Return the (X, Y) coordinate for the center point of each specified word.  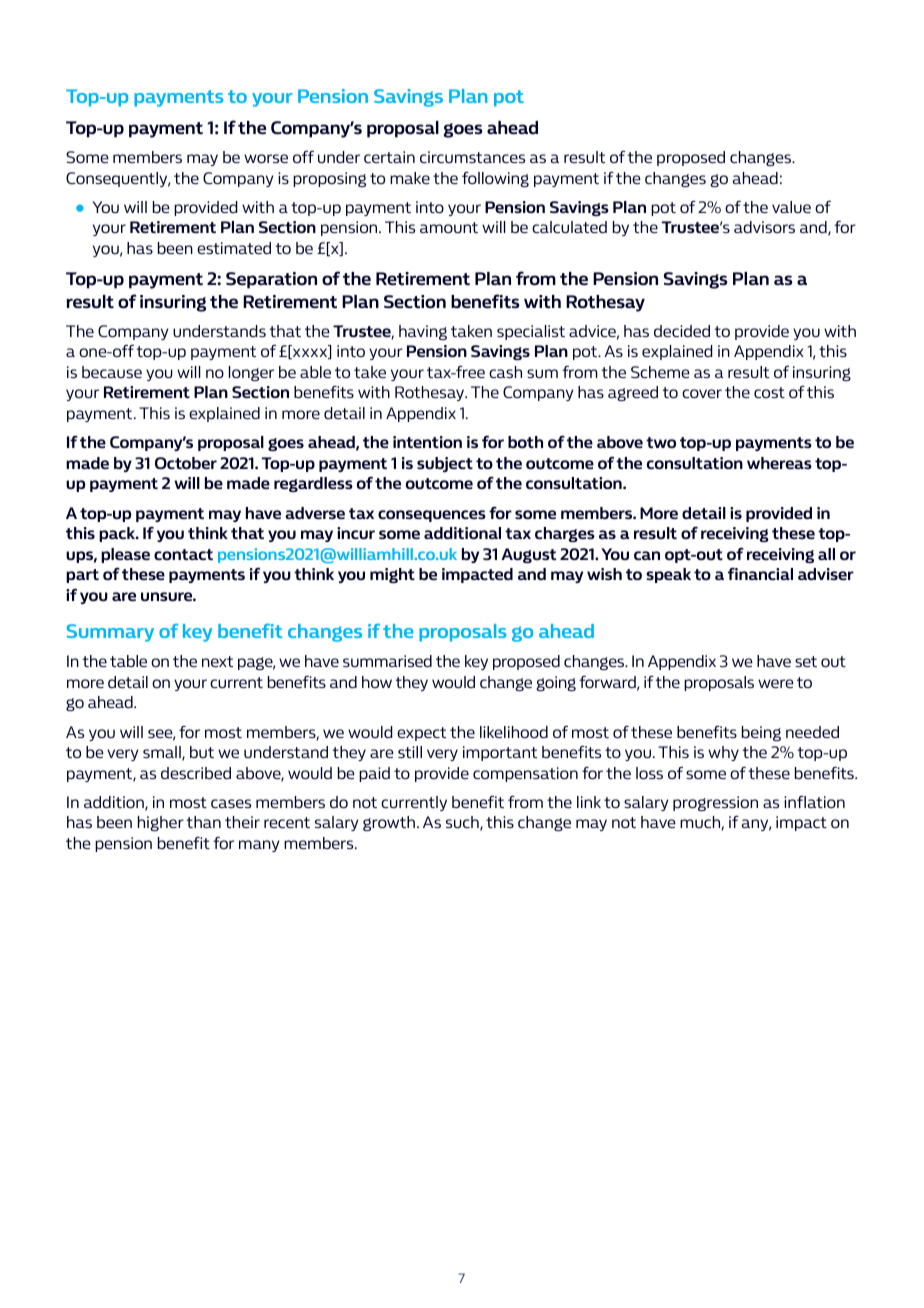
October (186, 463)
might (392, 575)
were (776, 683)
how (377, 682)
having (423, 332)
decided (682, 331)
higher (161, 823)
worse (266, 158)
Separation (271, 280)
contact (183, 554)
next (217, 661)
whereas (779, 463)
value (791, 207)
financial (760, 573)
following (495, 179)
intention (427, 442)
